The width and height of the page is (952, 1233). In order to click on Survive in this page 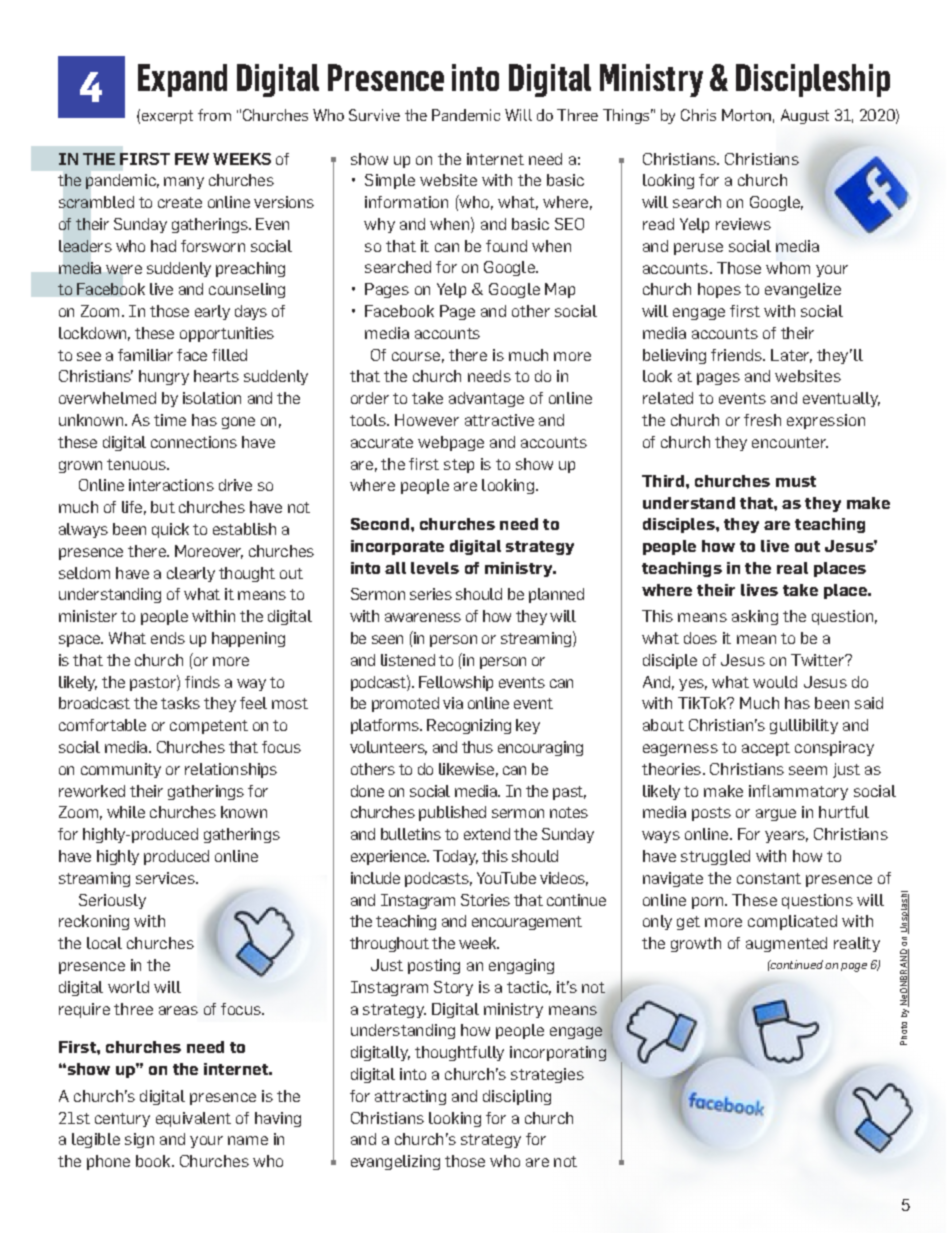, I will do `click(374, 115)`.
